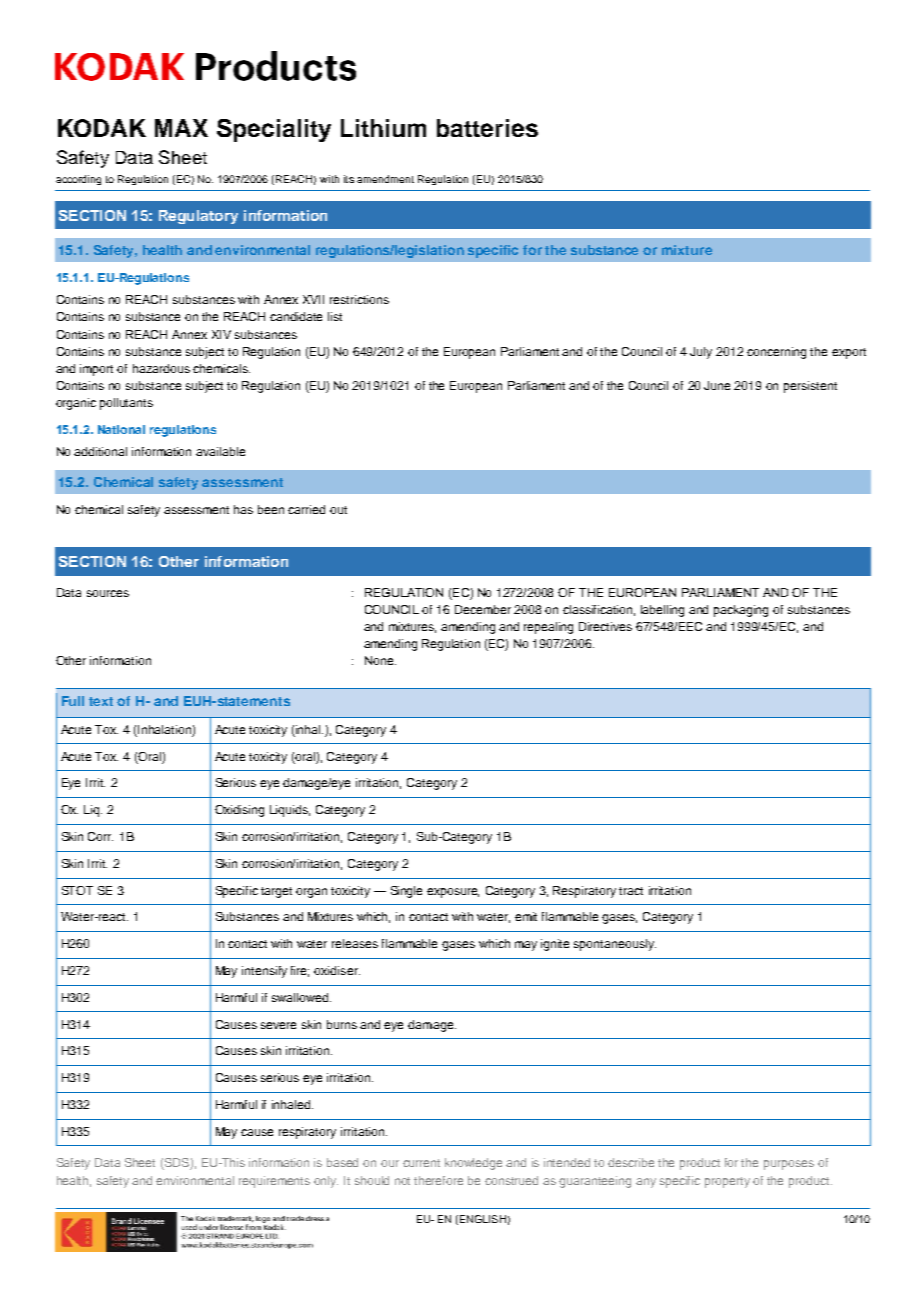  Describe the element at coordinates (101, 701) in the document. I see `text` at that location.
